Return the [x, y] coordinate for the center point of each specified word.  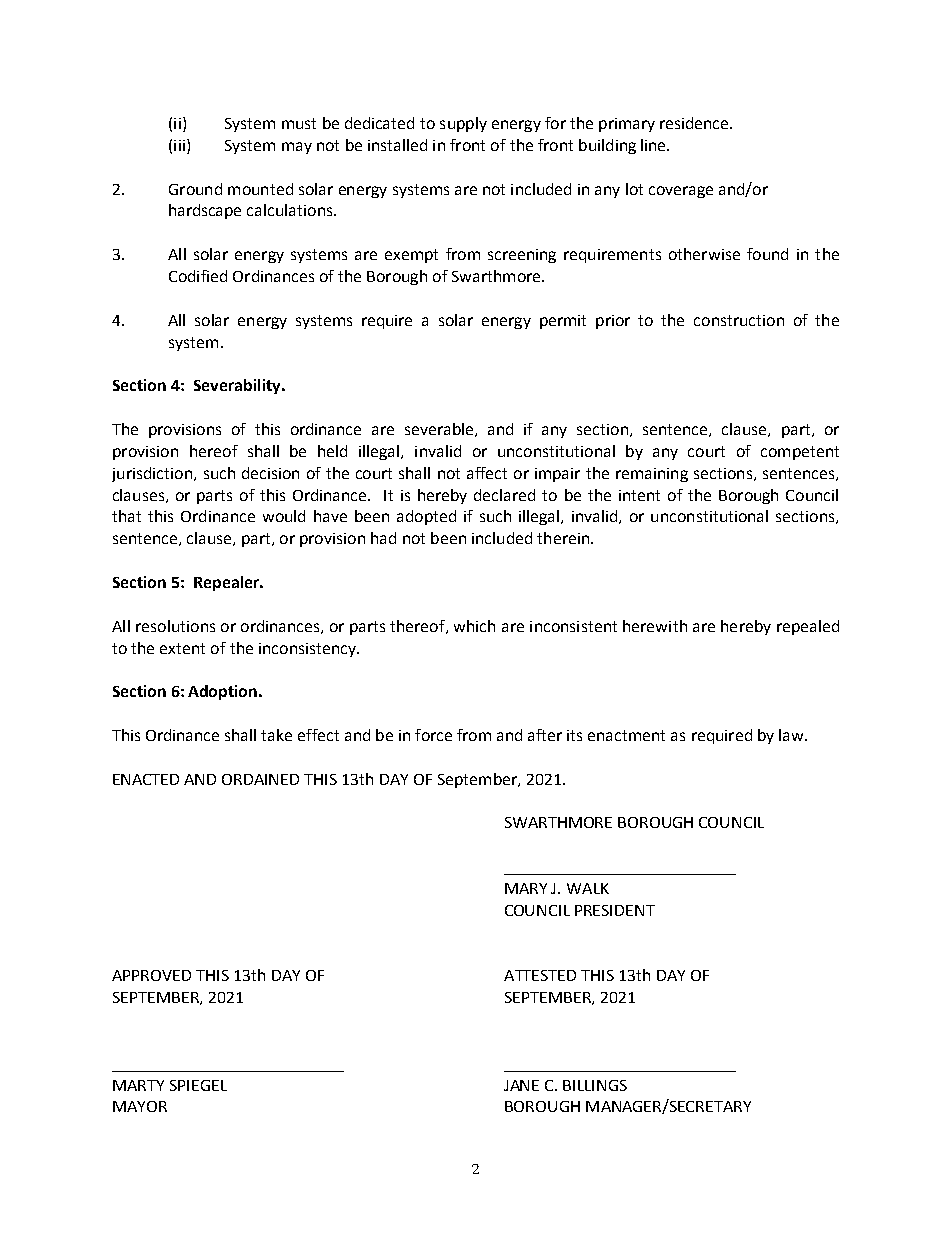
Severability [238, 386]
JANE [521, 1085]
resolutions [175, 626]
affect [487, 473]
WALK [588, 888]
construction [739, 320]
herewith [655, 626]
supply [463, 124]
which [474, 626]
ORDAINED [260, 779]
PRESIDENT [615, 910]
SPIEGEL [198, 1085]
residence [695, 123]
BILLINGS [595, 1085]
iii [179, 145]
